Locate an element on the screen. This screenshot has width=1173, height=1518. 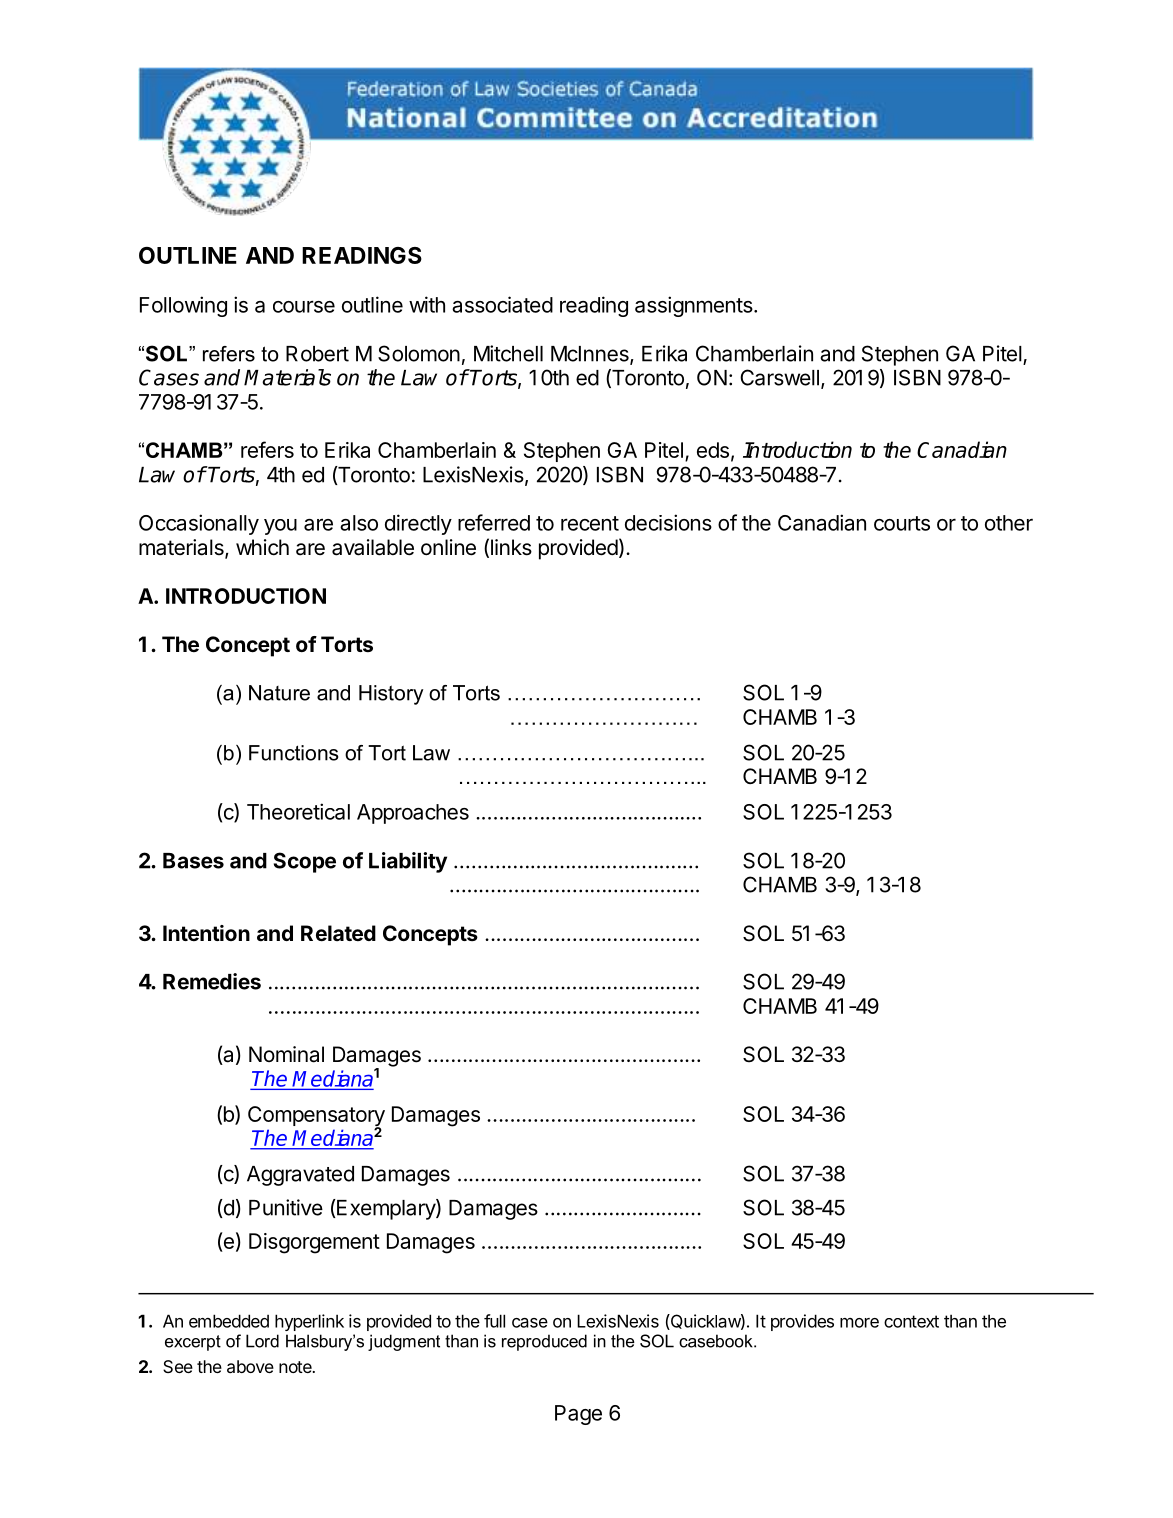
Carswell is located at coordinates (779, 377).
